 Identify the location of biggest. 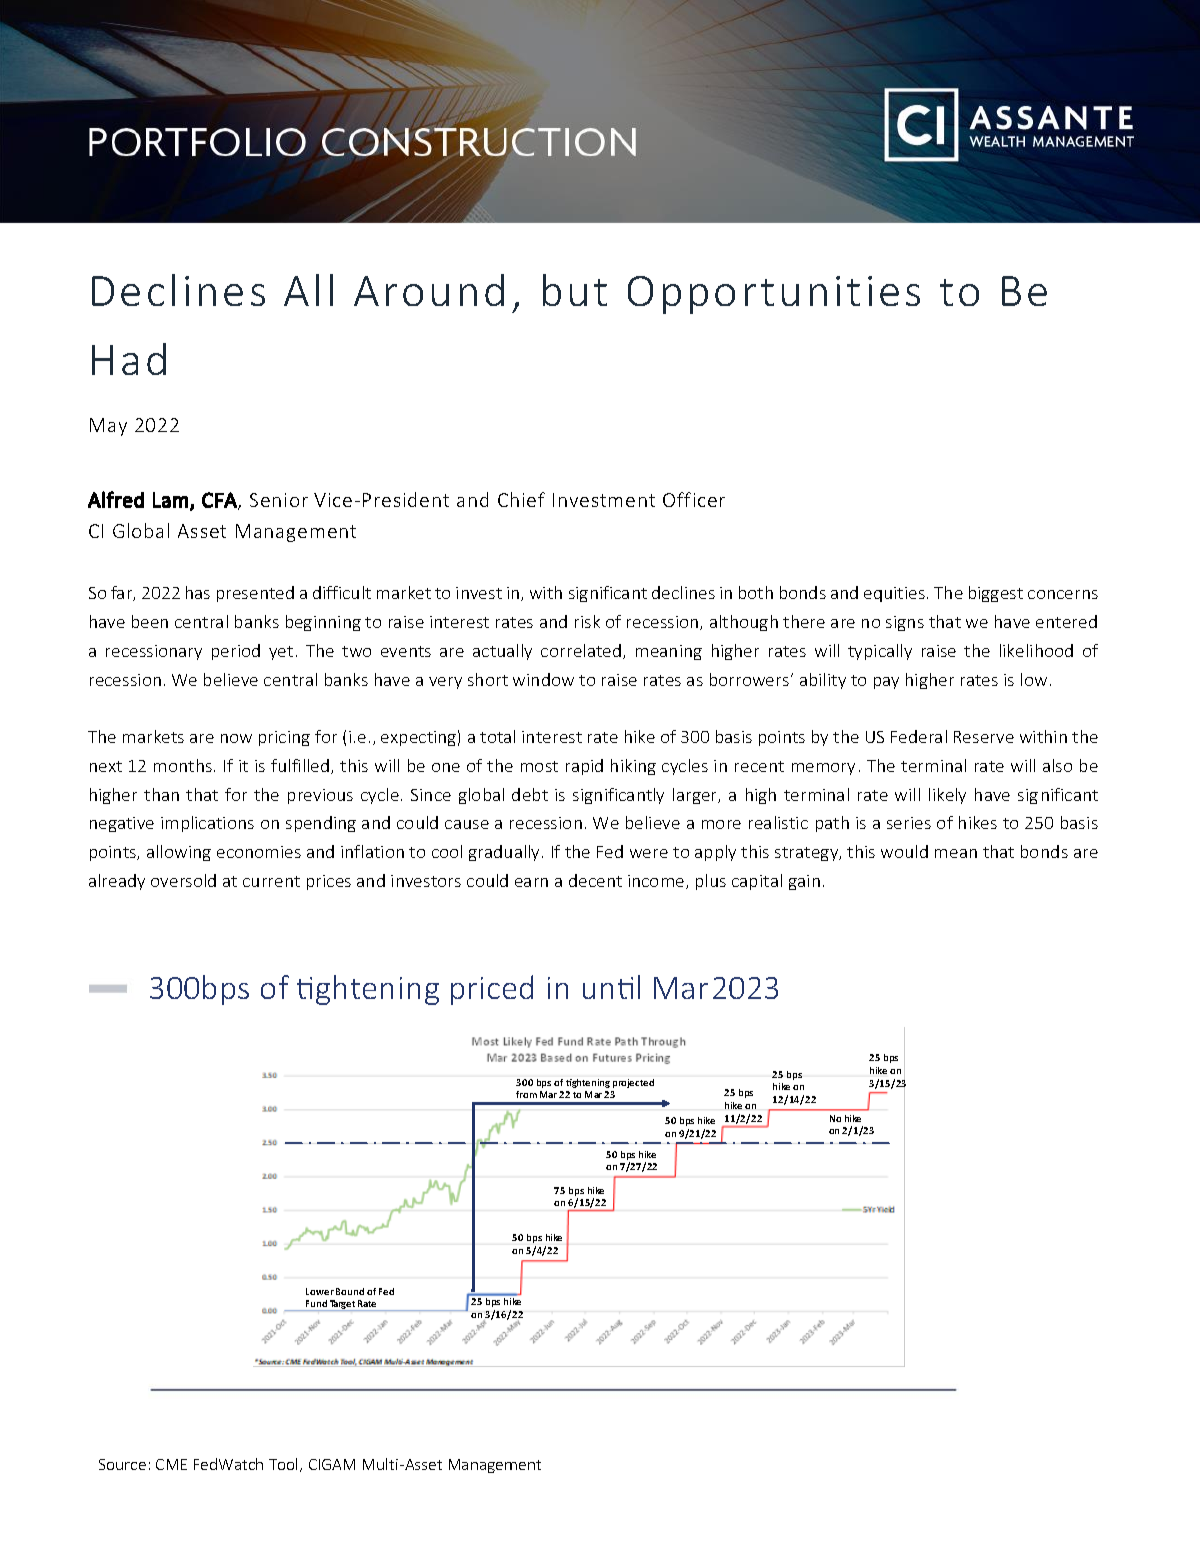
(996, 594).
